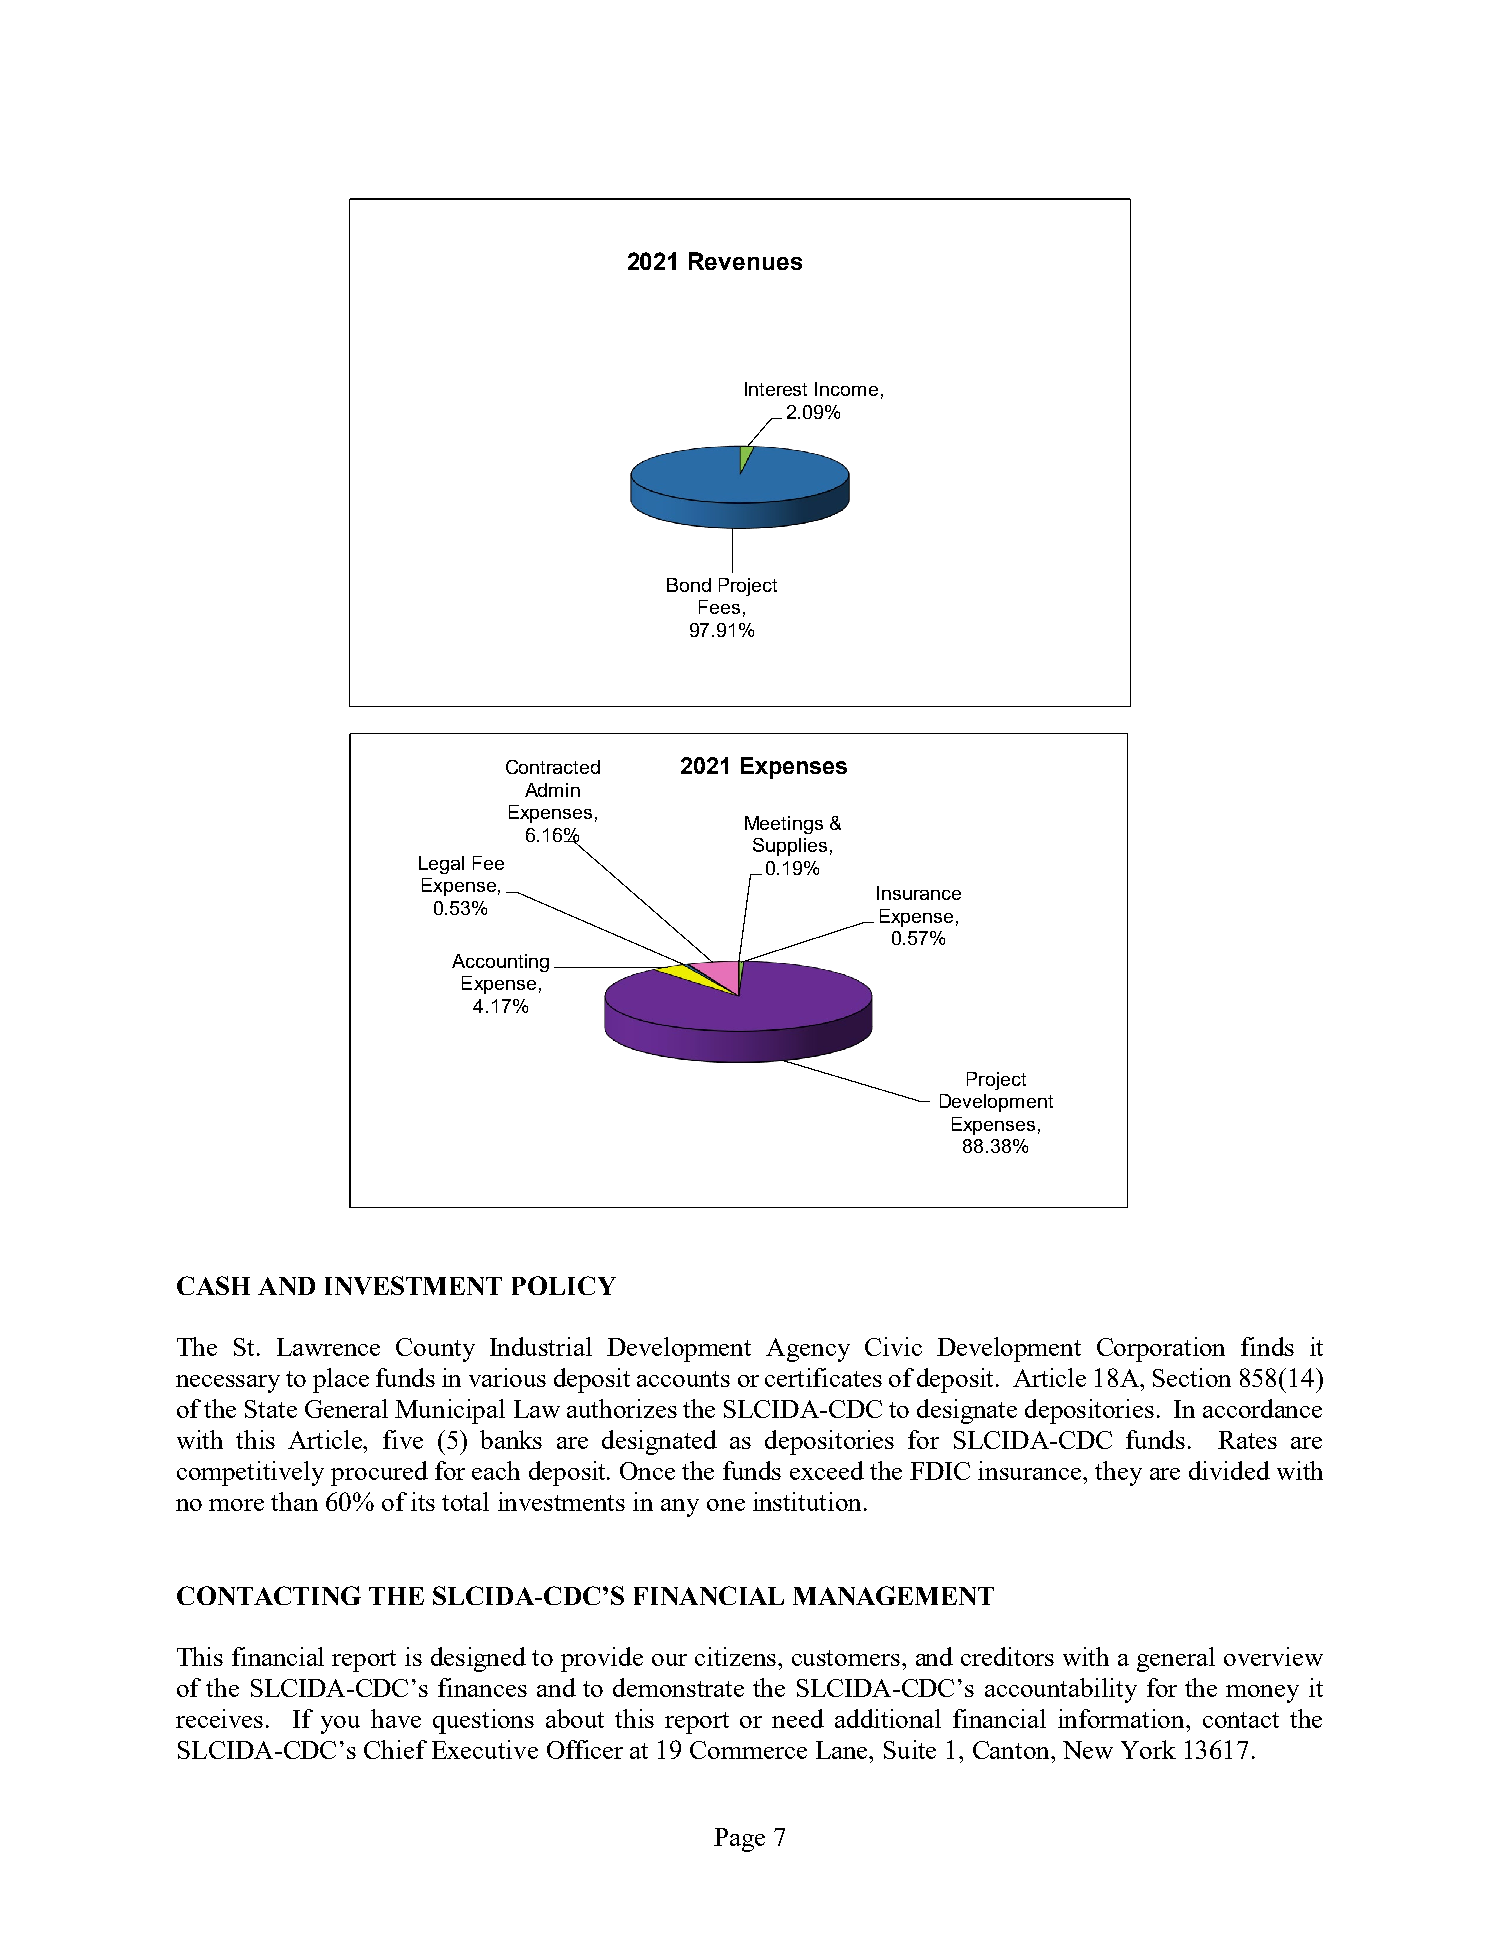 This page has width=1500, height=1941. I want to click on accounts, so click(683, 1379).
